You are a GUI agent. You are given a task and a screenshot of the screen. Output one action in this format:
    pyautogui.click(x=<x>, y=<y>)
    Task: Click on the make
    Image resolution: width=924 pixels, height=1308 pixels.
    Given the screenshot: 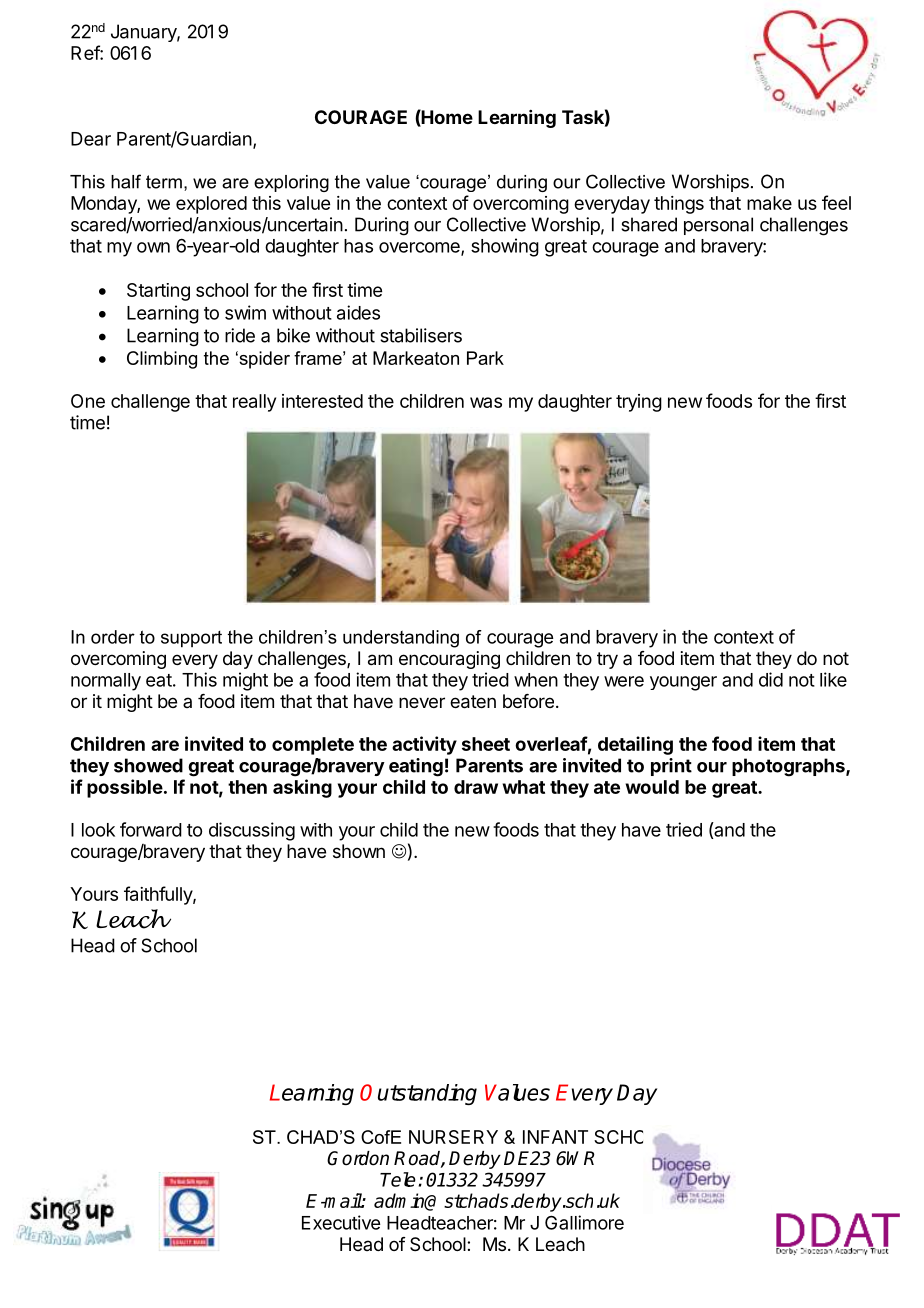 What is the action you would take?
    pyautogui.click(x=769, y=203)
